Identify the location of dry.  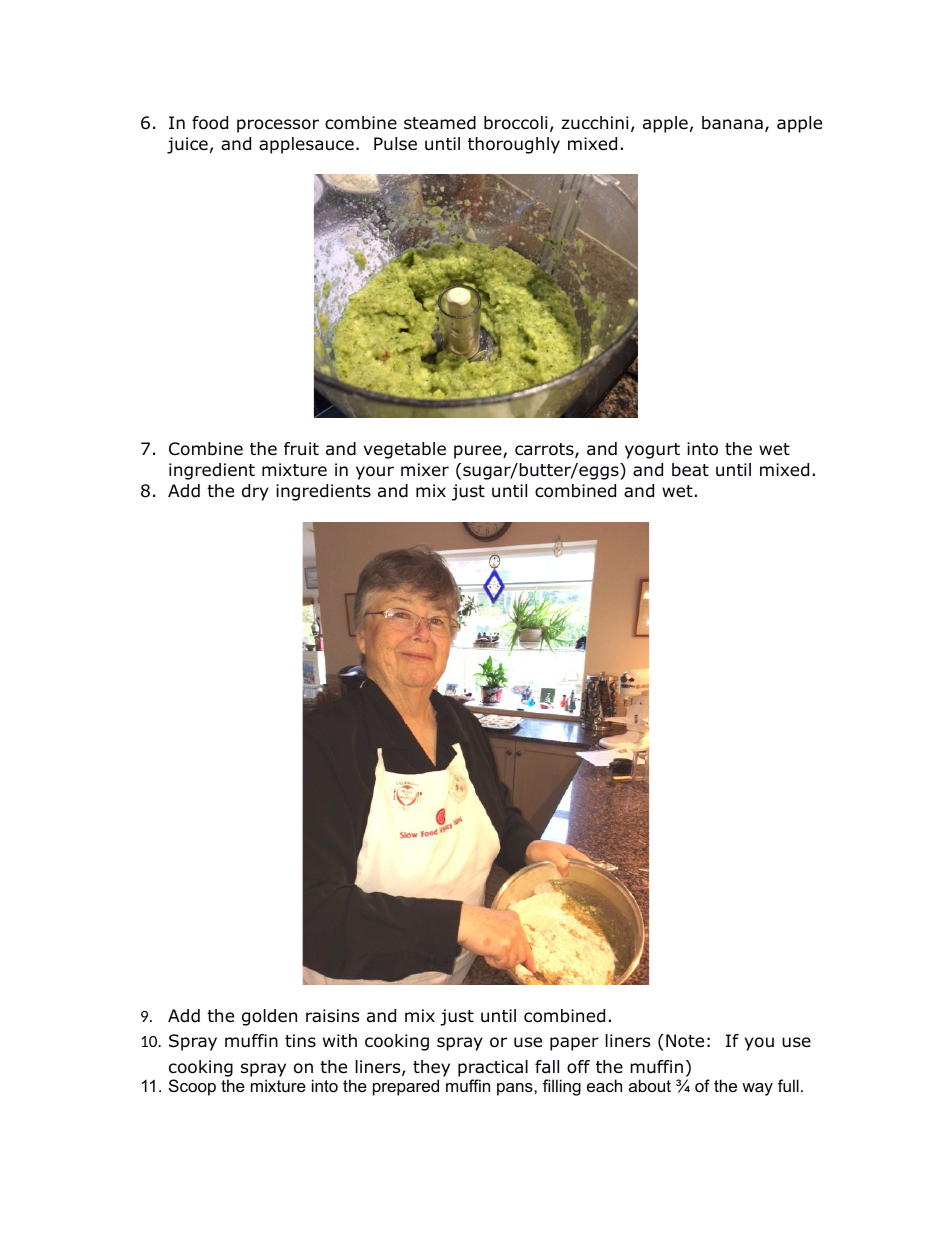
(255, 492).
